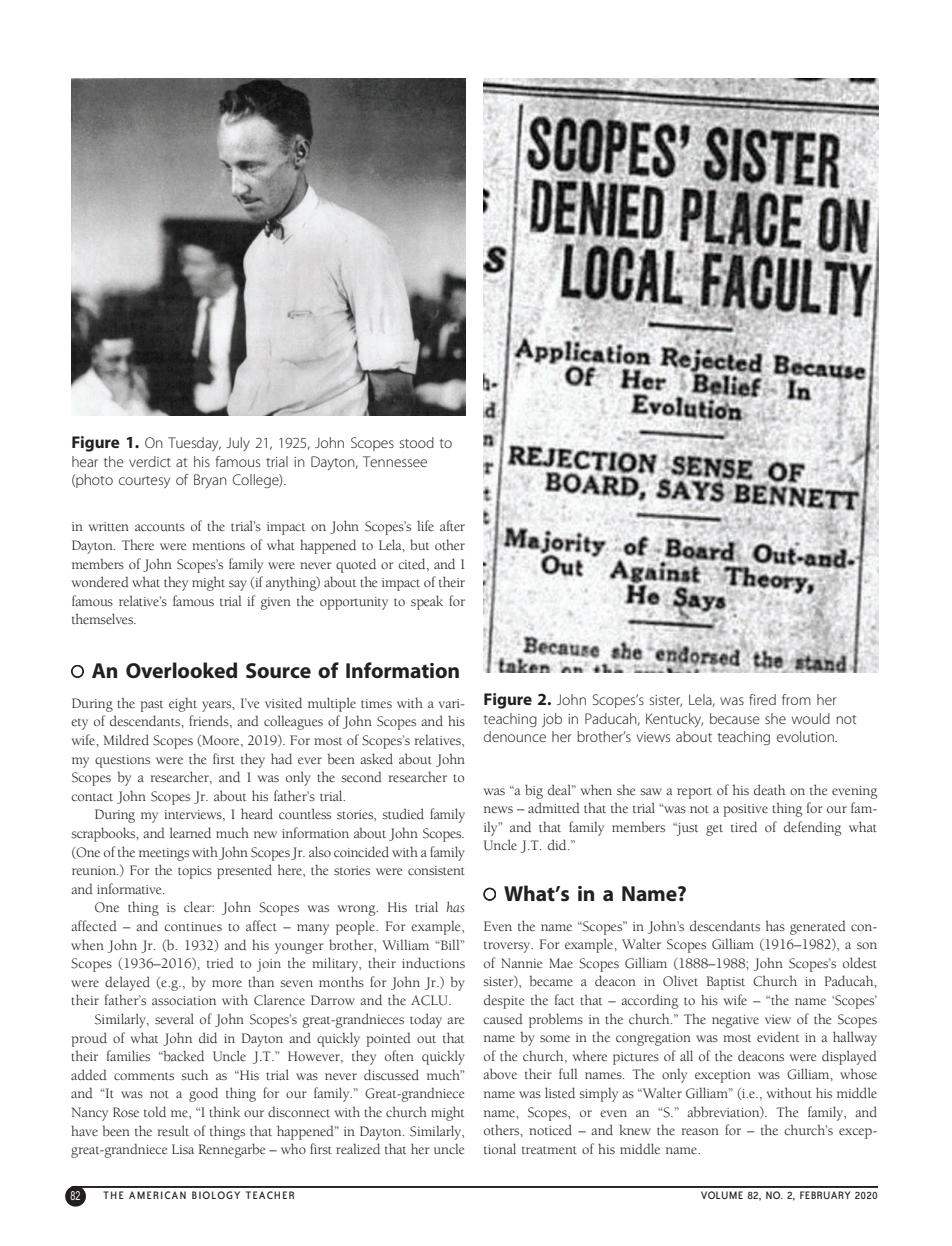 The image size is (952, 1246). Describe the element at coordinates (150, 461) in the document. I see `verdict` at that location.
